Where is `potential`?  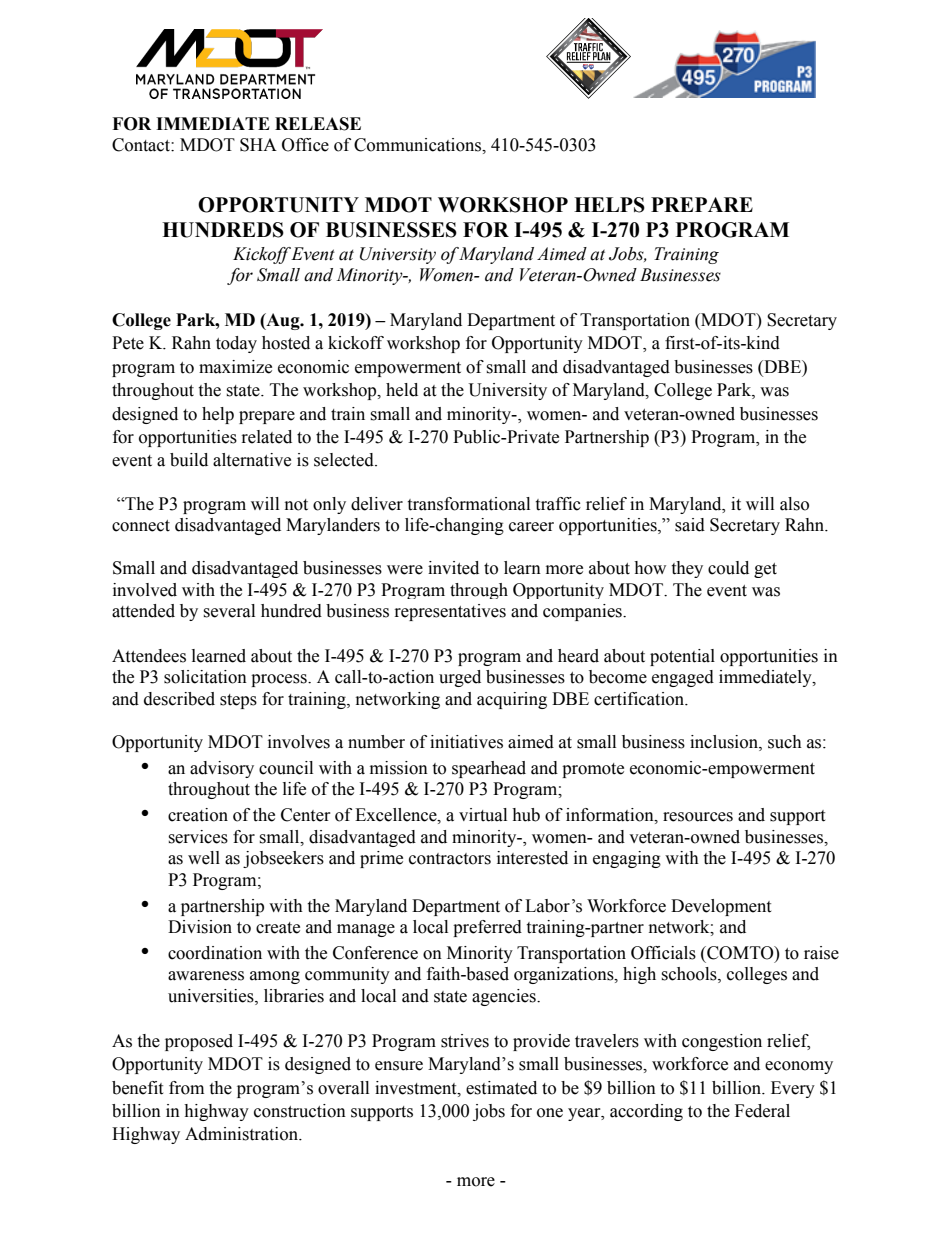 potential is located at coordinates (682, 657).
